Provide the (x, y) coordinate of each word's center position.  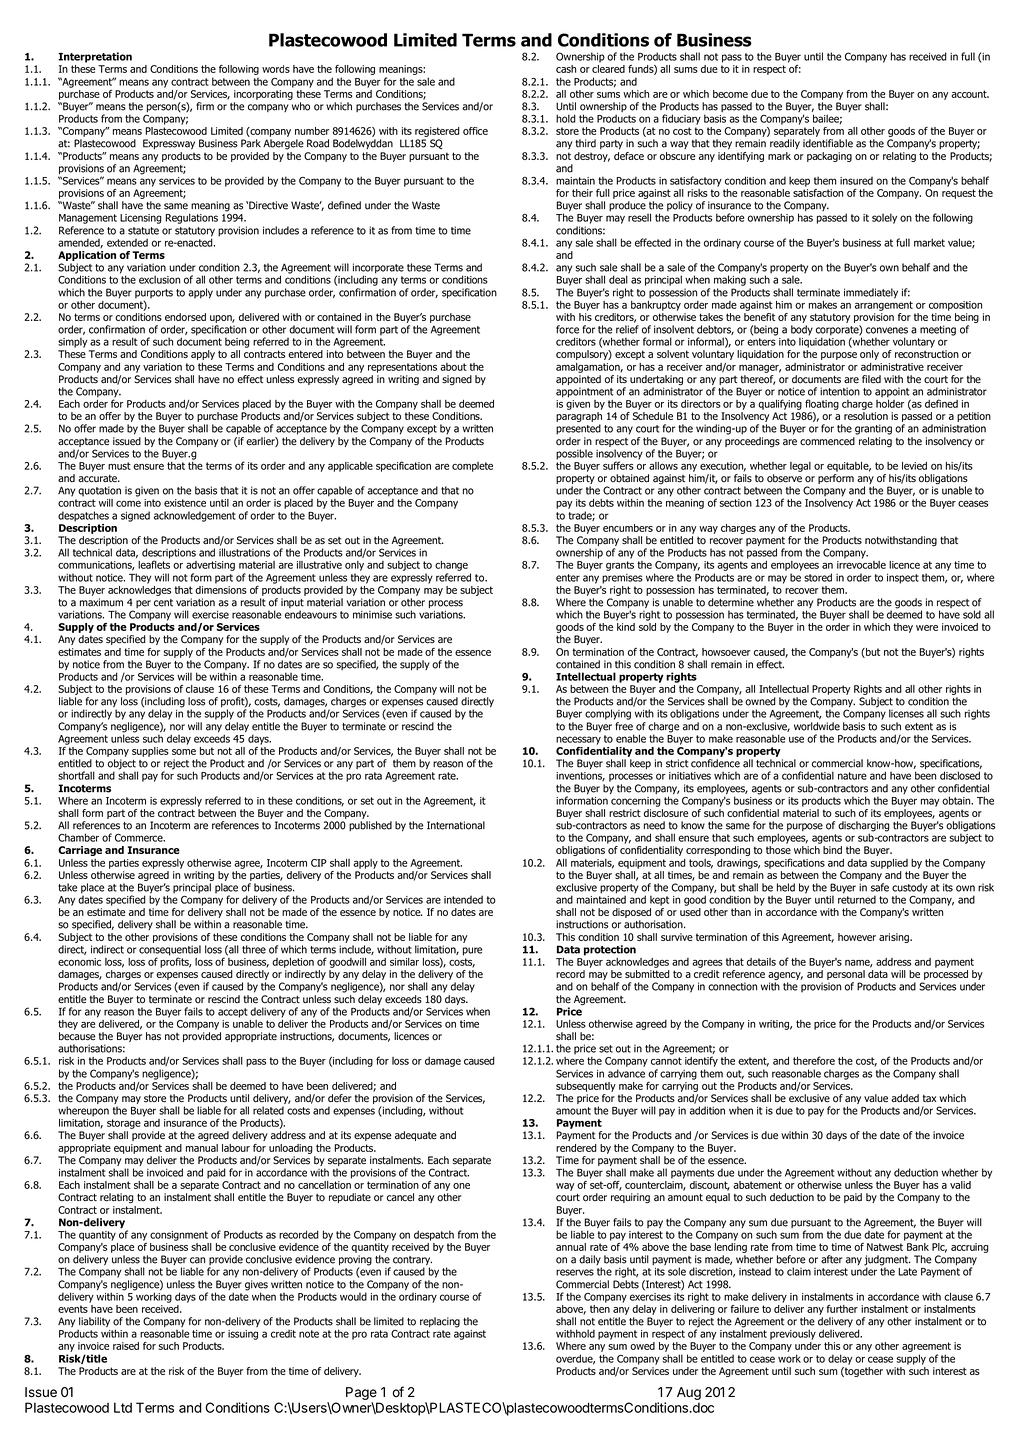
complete (472, 467)
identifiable (828, 143)
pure (472, 951)
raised (126, 1346)
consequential (170, 951)
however (857, 937)
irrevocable (861, 563)
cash (566, 69)
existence (185, 503)
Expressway (169, 144)
